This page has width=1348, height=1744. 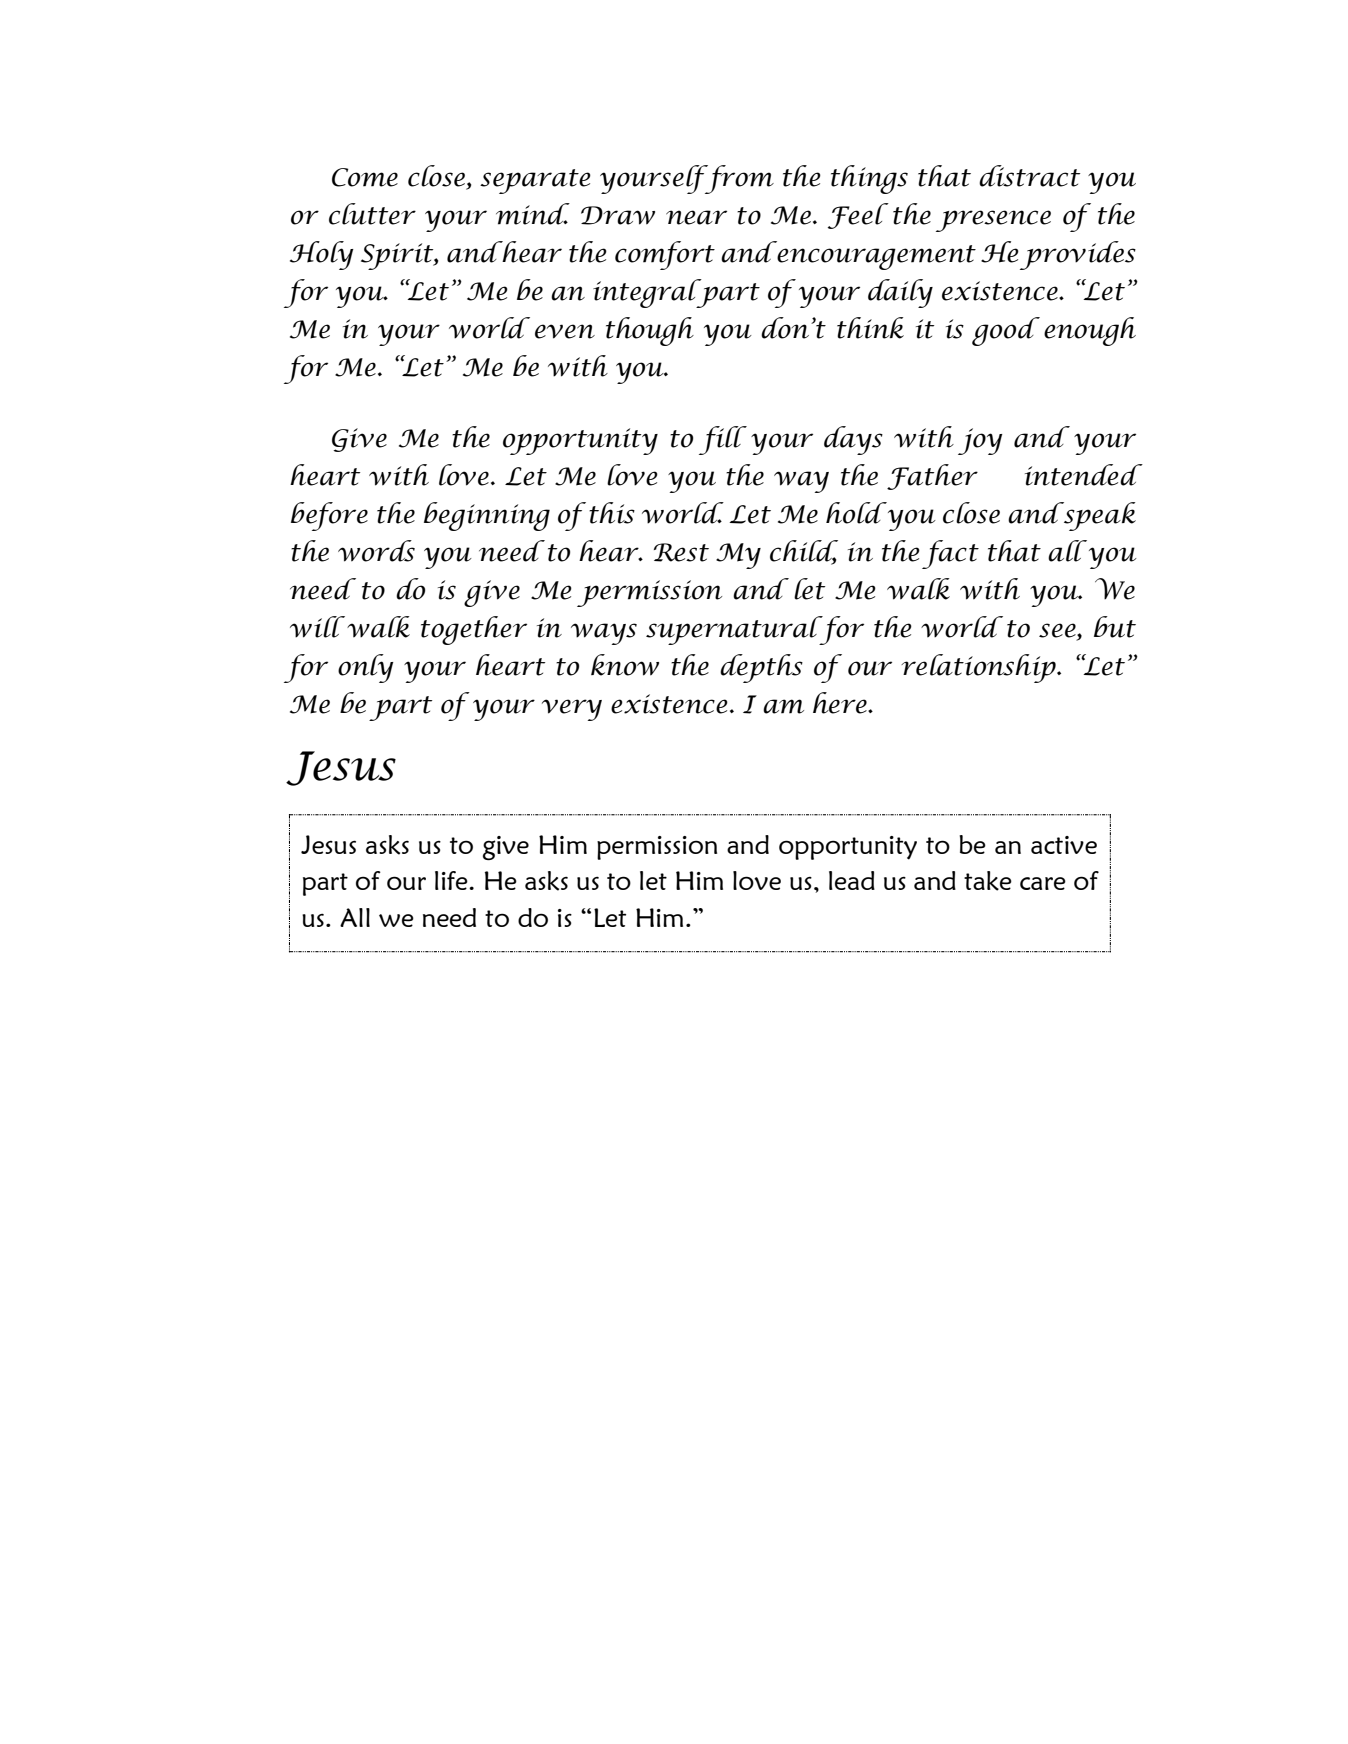 What do you see at coordinates (761, 668) in the page?
I see `depths` at bounding box center [761, 668].
